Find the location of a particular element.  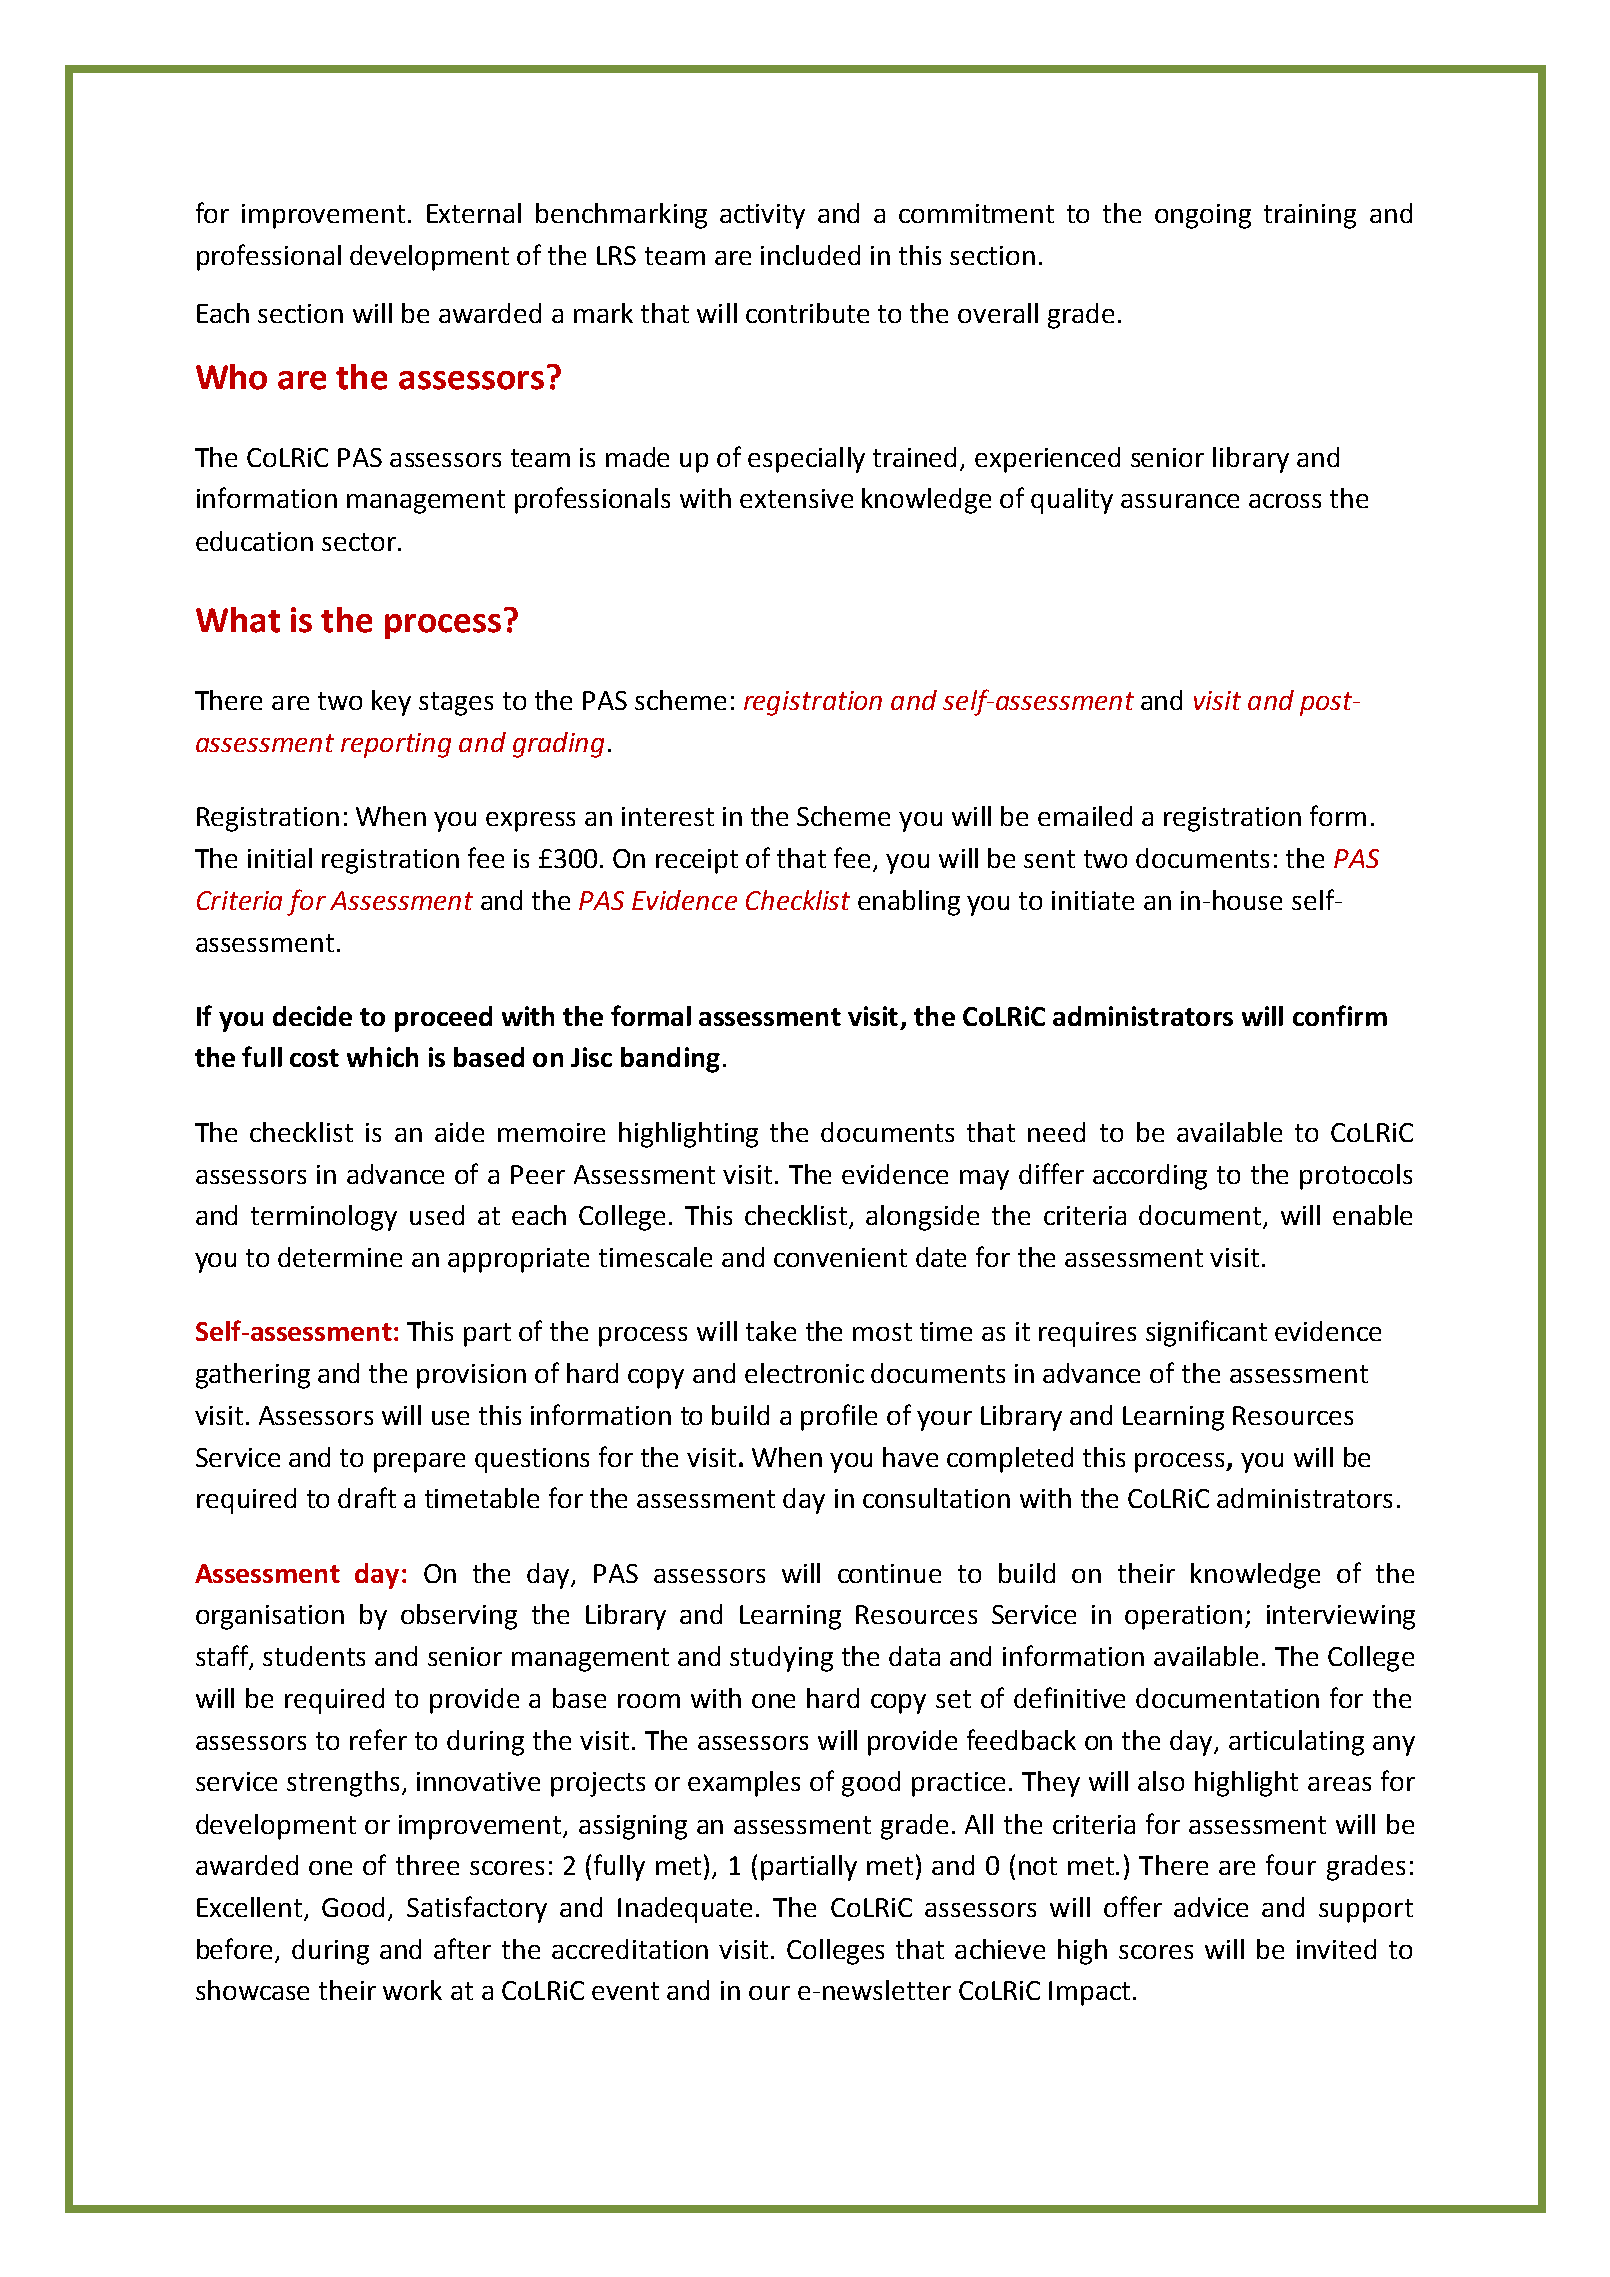

draft is located at coordinates (367, 1497).
